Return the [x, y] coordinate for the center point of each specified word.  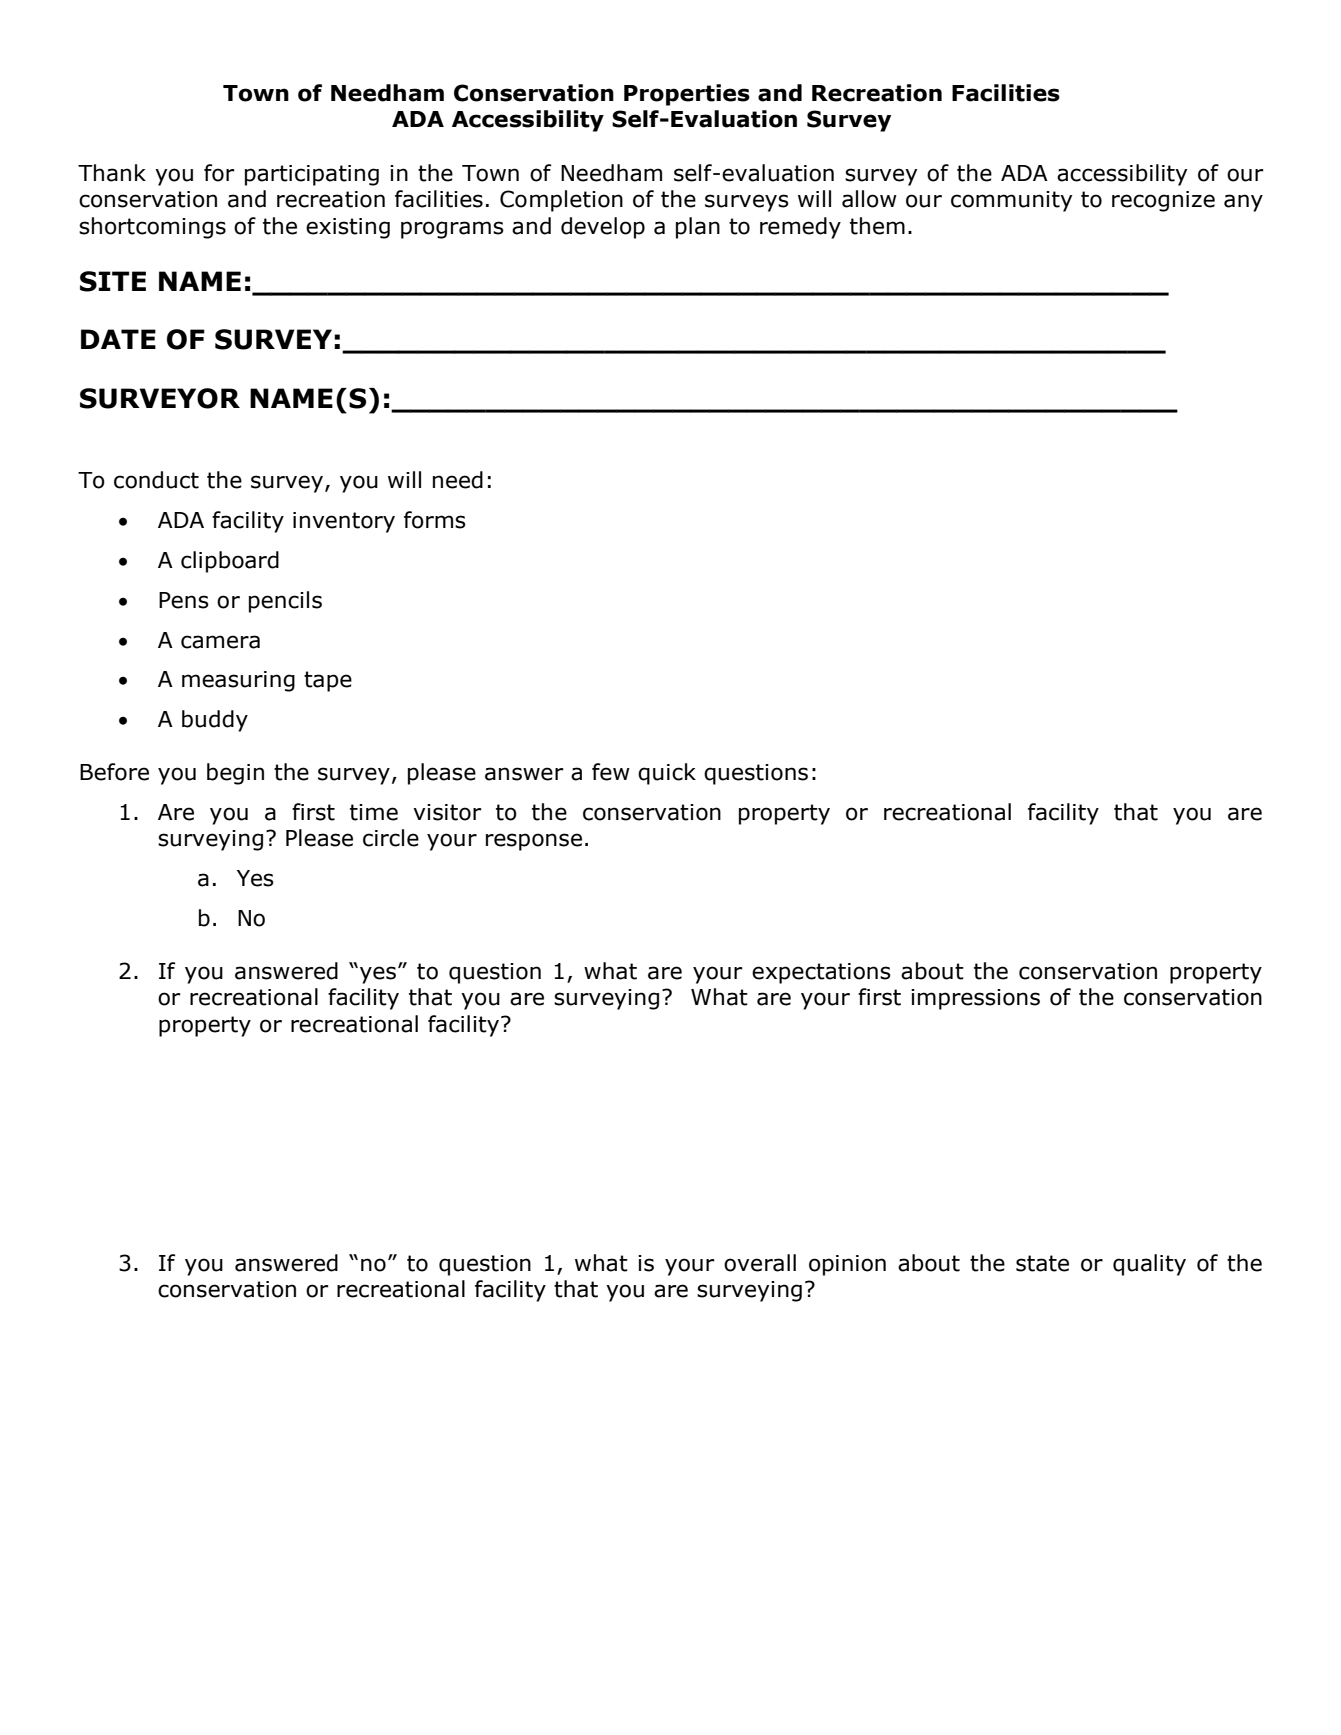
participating [312, 175]
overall [760, 1263]
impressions [975, 999]
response [534, 842]
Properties [687, 95]
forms [435, 520]
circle [391, 838]
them [877, 226]
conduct [156, 480]
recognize [1163, 201]
